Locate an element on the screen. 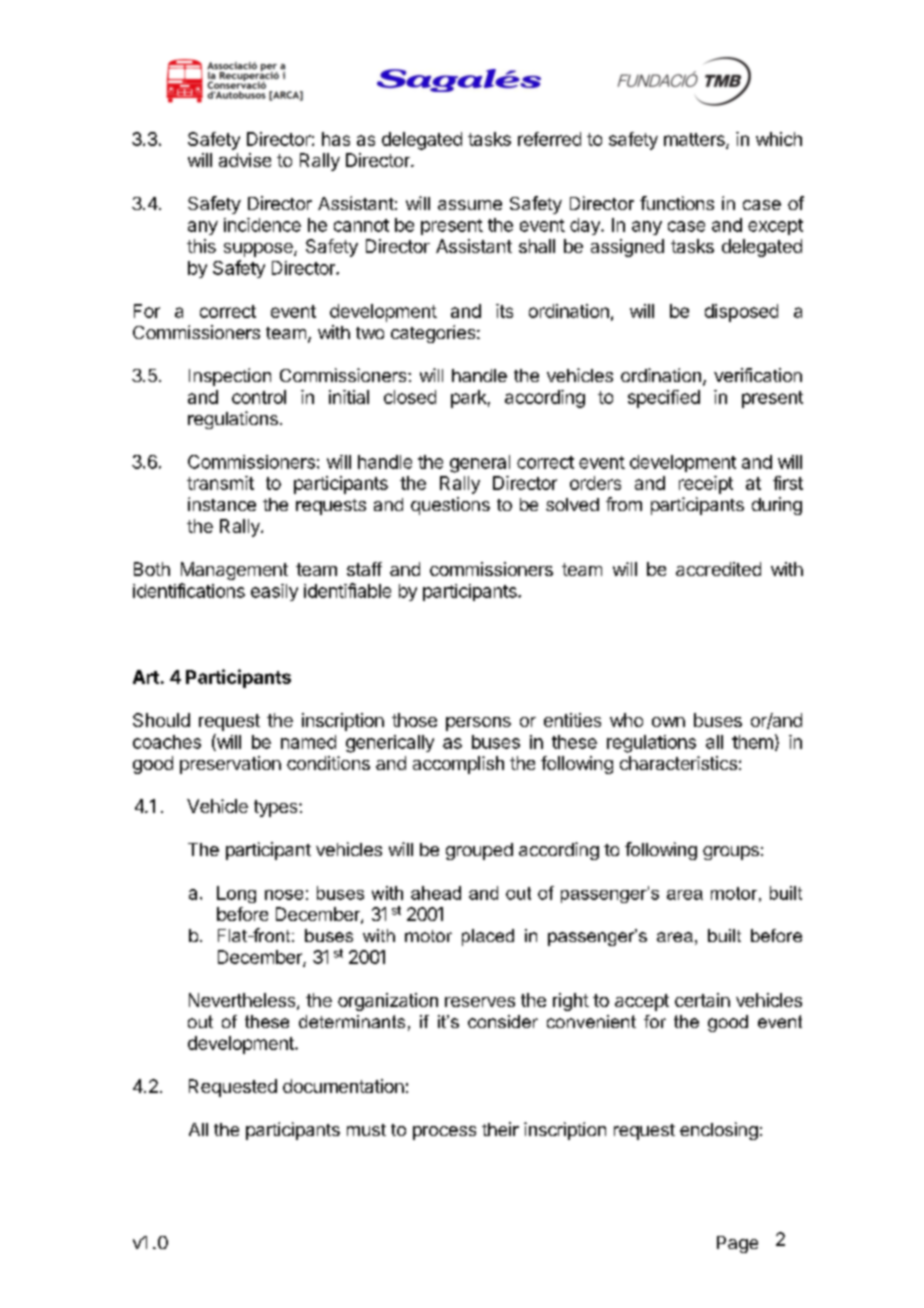 This screenshot has height=1308, width=924. process is located at coordinates (444, 1133).
